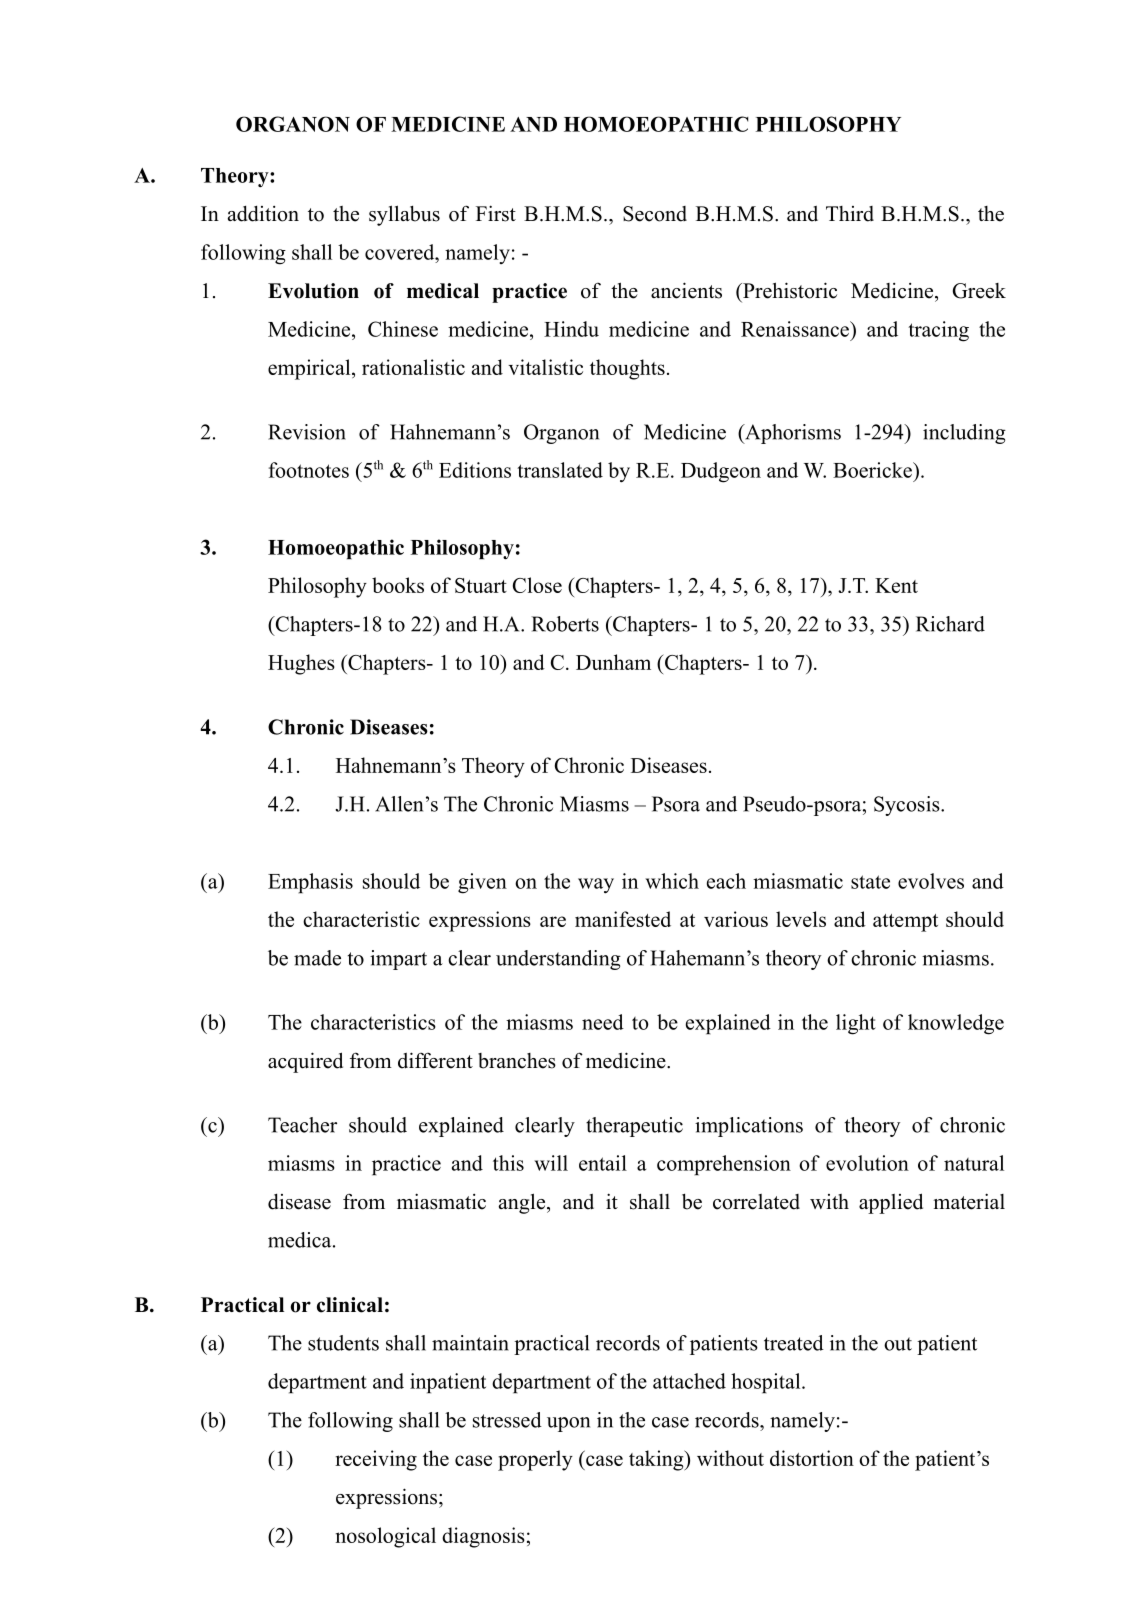 This image has height=1611, width=1140. What do you see at coordinates (596, 886) in the image?
I see `way` at bounding box center [596, 886].
